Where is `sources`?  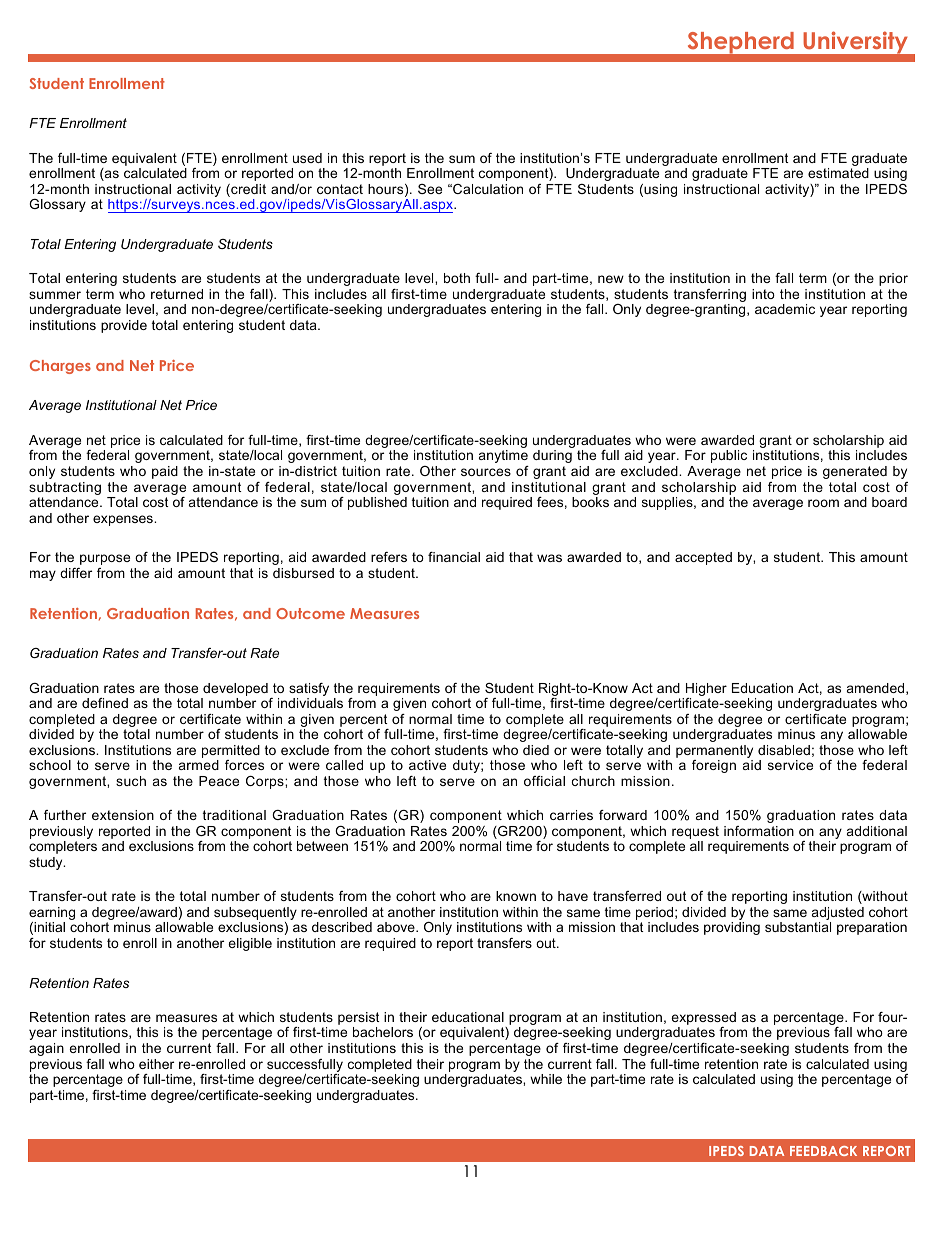
sources is located at coordinates (486, 472).
